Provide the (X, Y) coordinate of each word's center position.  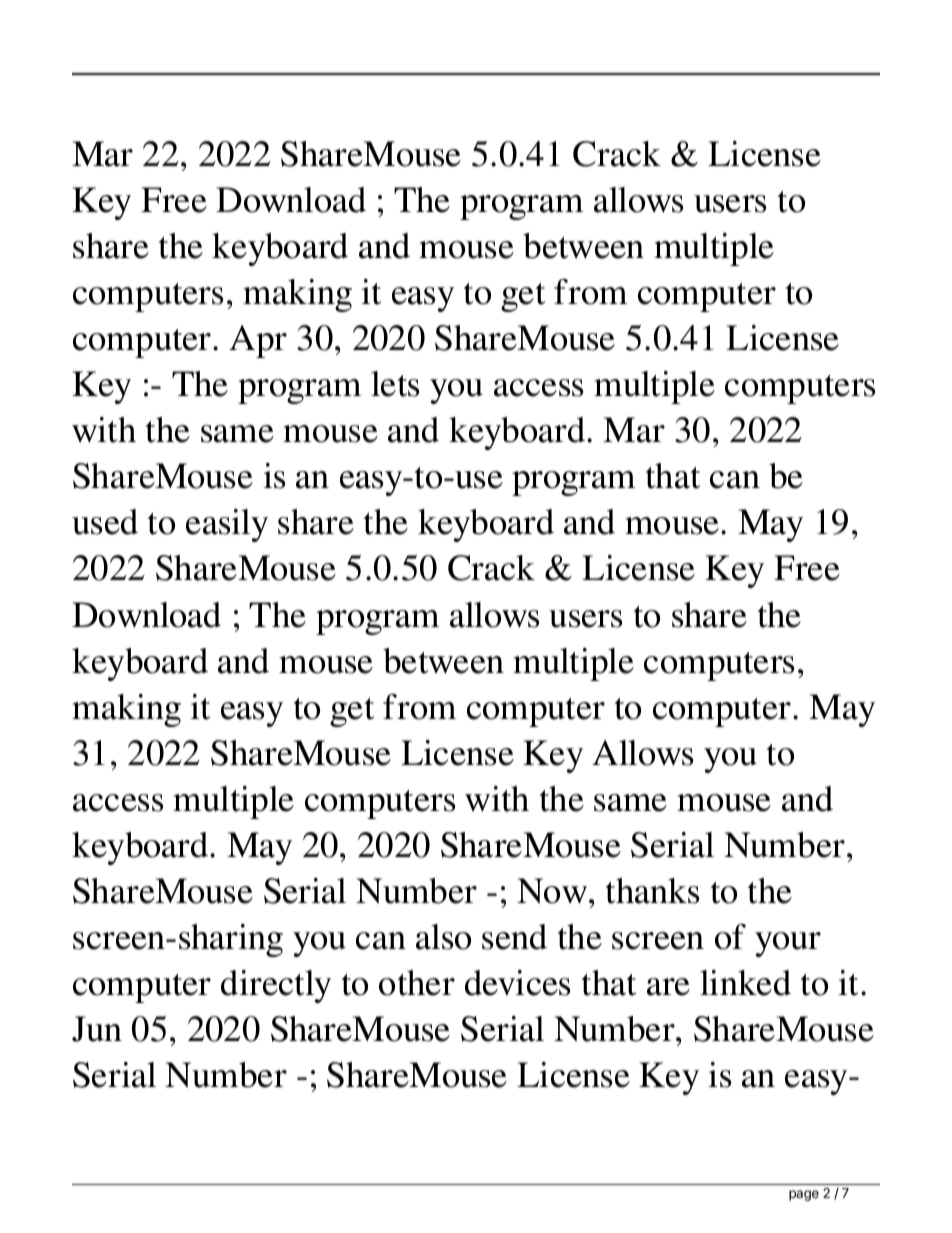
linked (745, 983)
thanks (652, 891)
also (443, 937)
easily (227, 525)
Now (552, 891)
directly (276, 986)
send (514, 937)
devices (517, 983)
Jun (97, 1029)
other (417, 983)
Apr (258, 341)
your (788, 944)
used (105, 522)
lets (395, 384)
